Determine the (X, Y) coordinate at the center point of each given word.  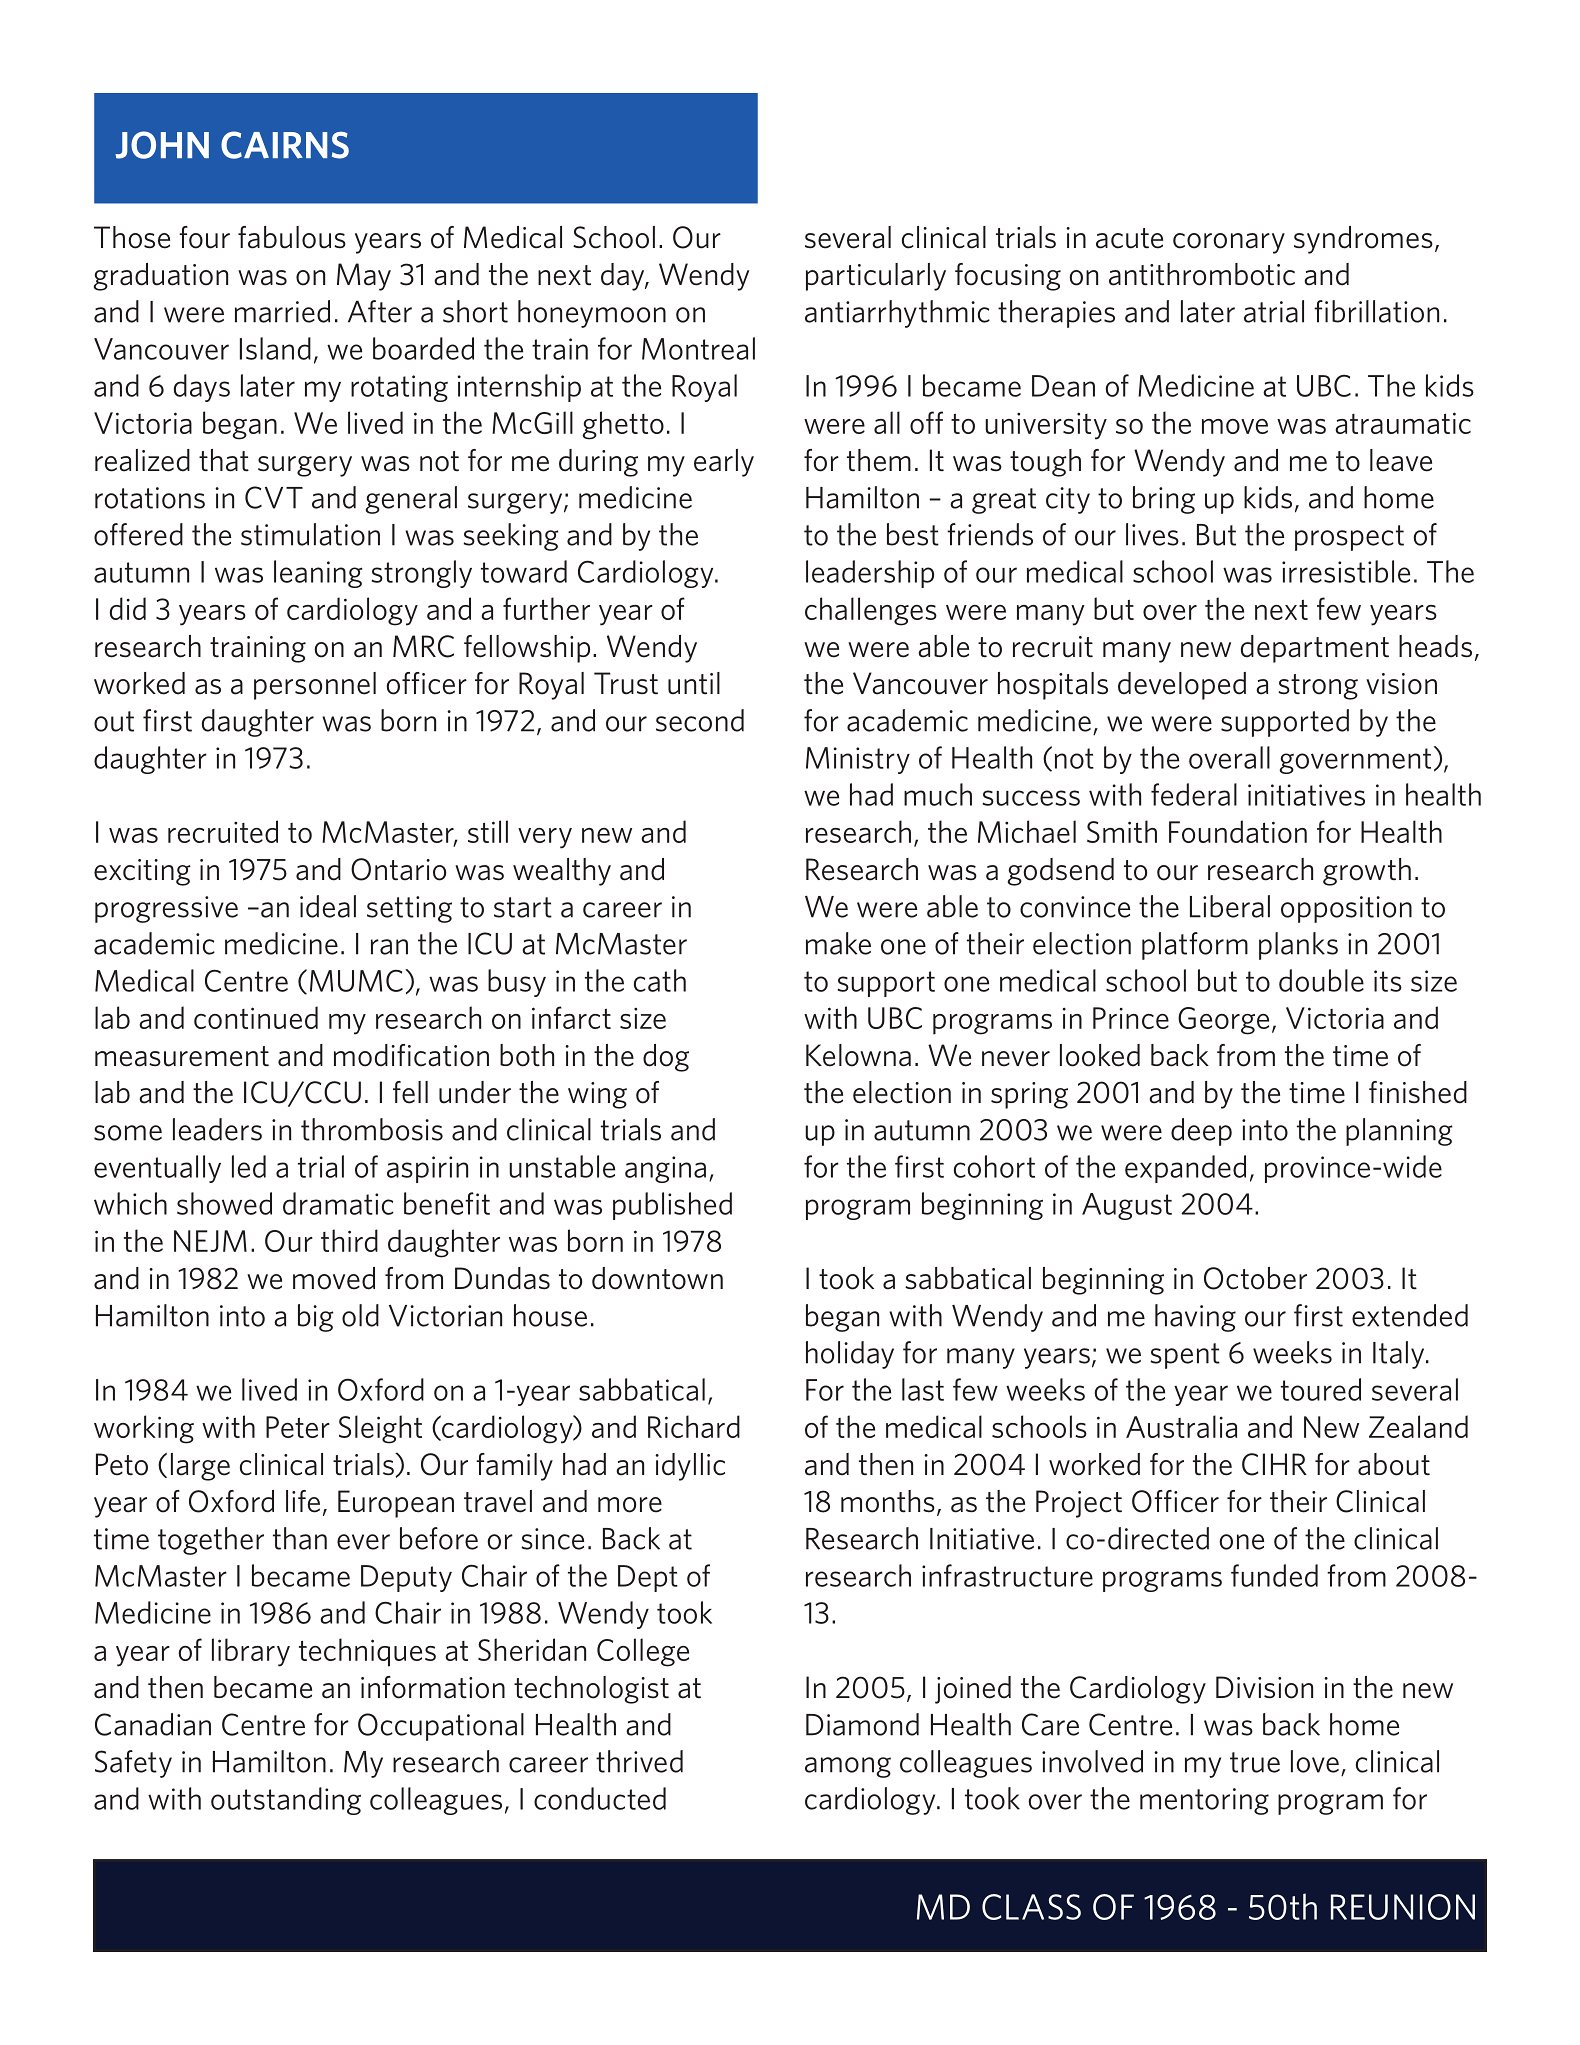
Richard (694, 1426)
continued (256, 1017)
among (848, 1767)
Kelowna (858, 1055)
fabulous (292, 237)
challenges (871, 611)
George (1223, 1021)
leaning (318, 574)
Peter (298, 1427)
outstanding (286, 1801)
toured (1321, 1389)
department (1315, 649)
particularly (876, 277)
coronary (1229, 243)
